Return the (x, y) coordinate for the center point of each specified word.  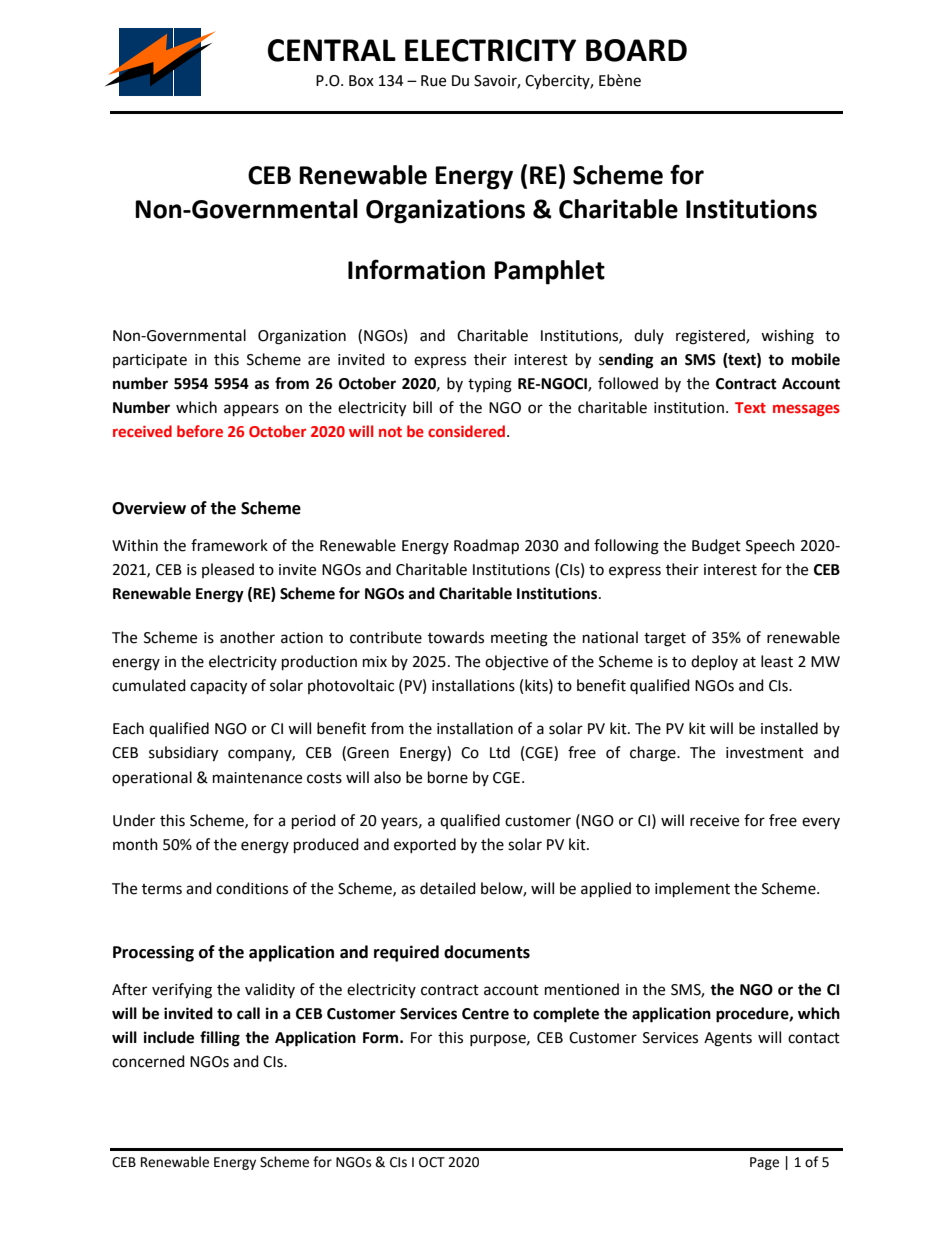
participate (150, 361)
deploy (714, 662)
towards (456, 637)
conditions (252, 888)
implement (692, 890)
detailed (448, 888)
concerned (148, 1061)
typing (490, 385)
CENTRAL (332, 50)
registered (711, 337)
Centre (485, 1014)
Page (764, 1163)
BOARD (636, 50)
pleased (228, 570)
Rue (433, 81)
